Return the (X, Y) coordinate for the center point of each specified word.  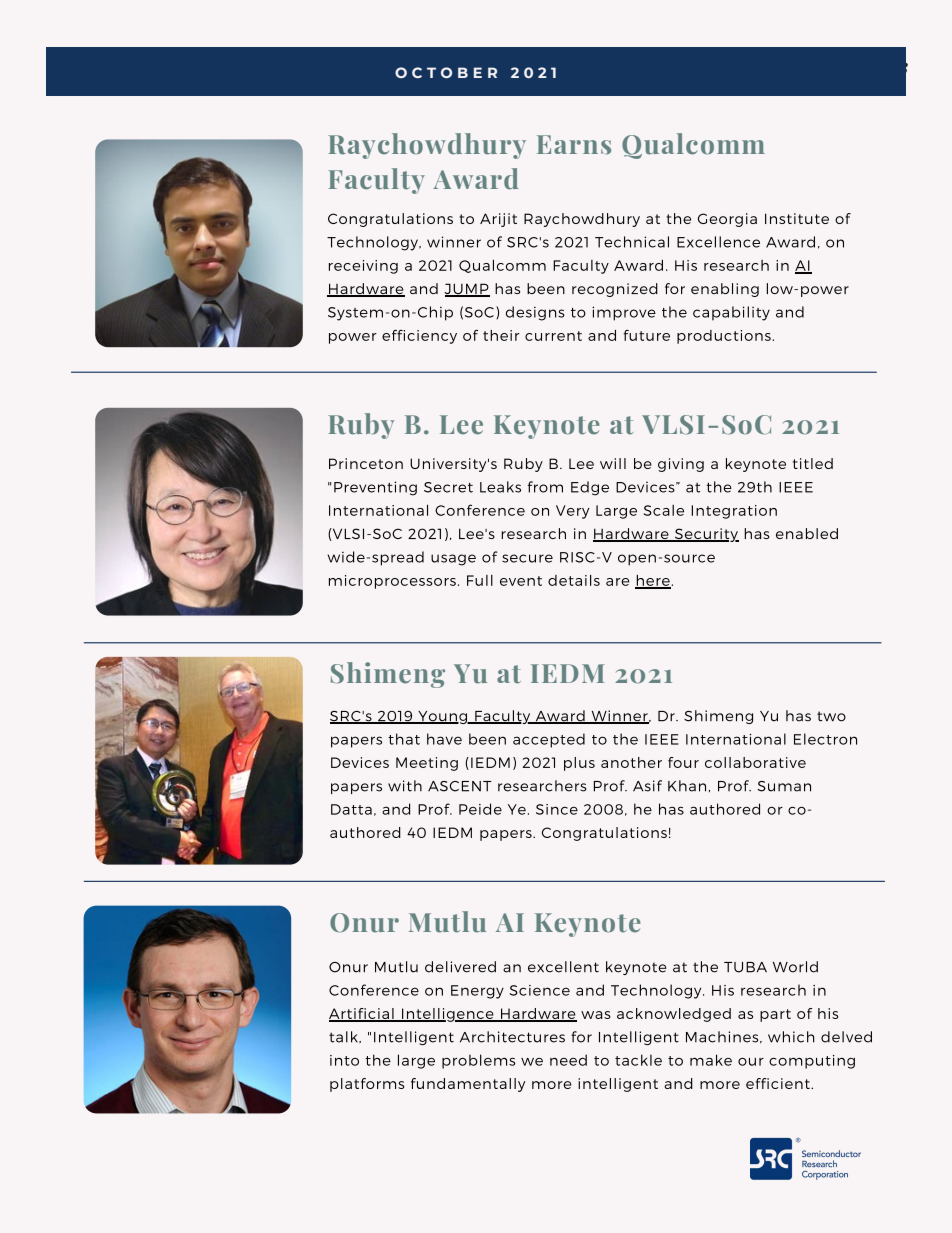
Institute (797, 218)
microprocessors (392, 582)
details (574, 580)
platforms (367, 1085)
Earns (574, 145)
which (791, 1037)
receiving (363, 267)
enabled (807, 533)
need (568, 1060)
